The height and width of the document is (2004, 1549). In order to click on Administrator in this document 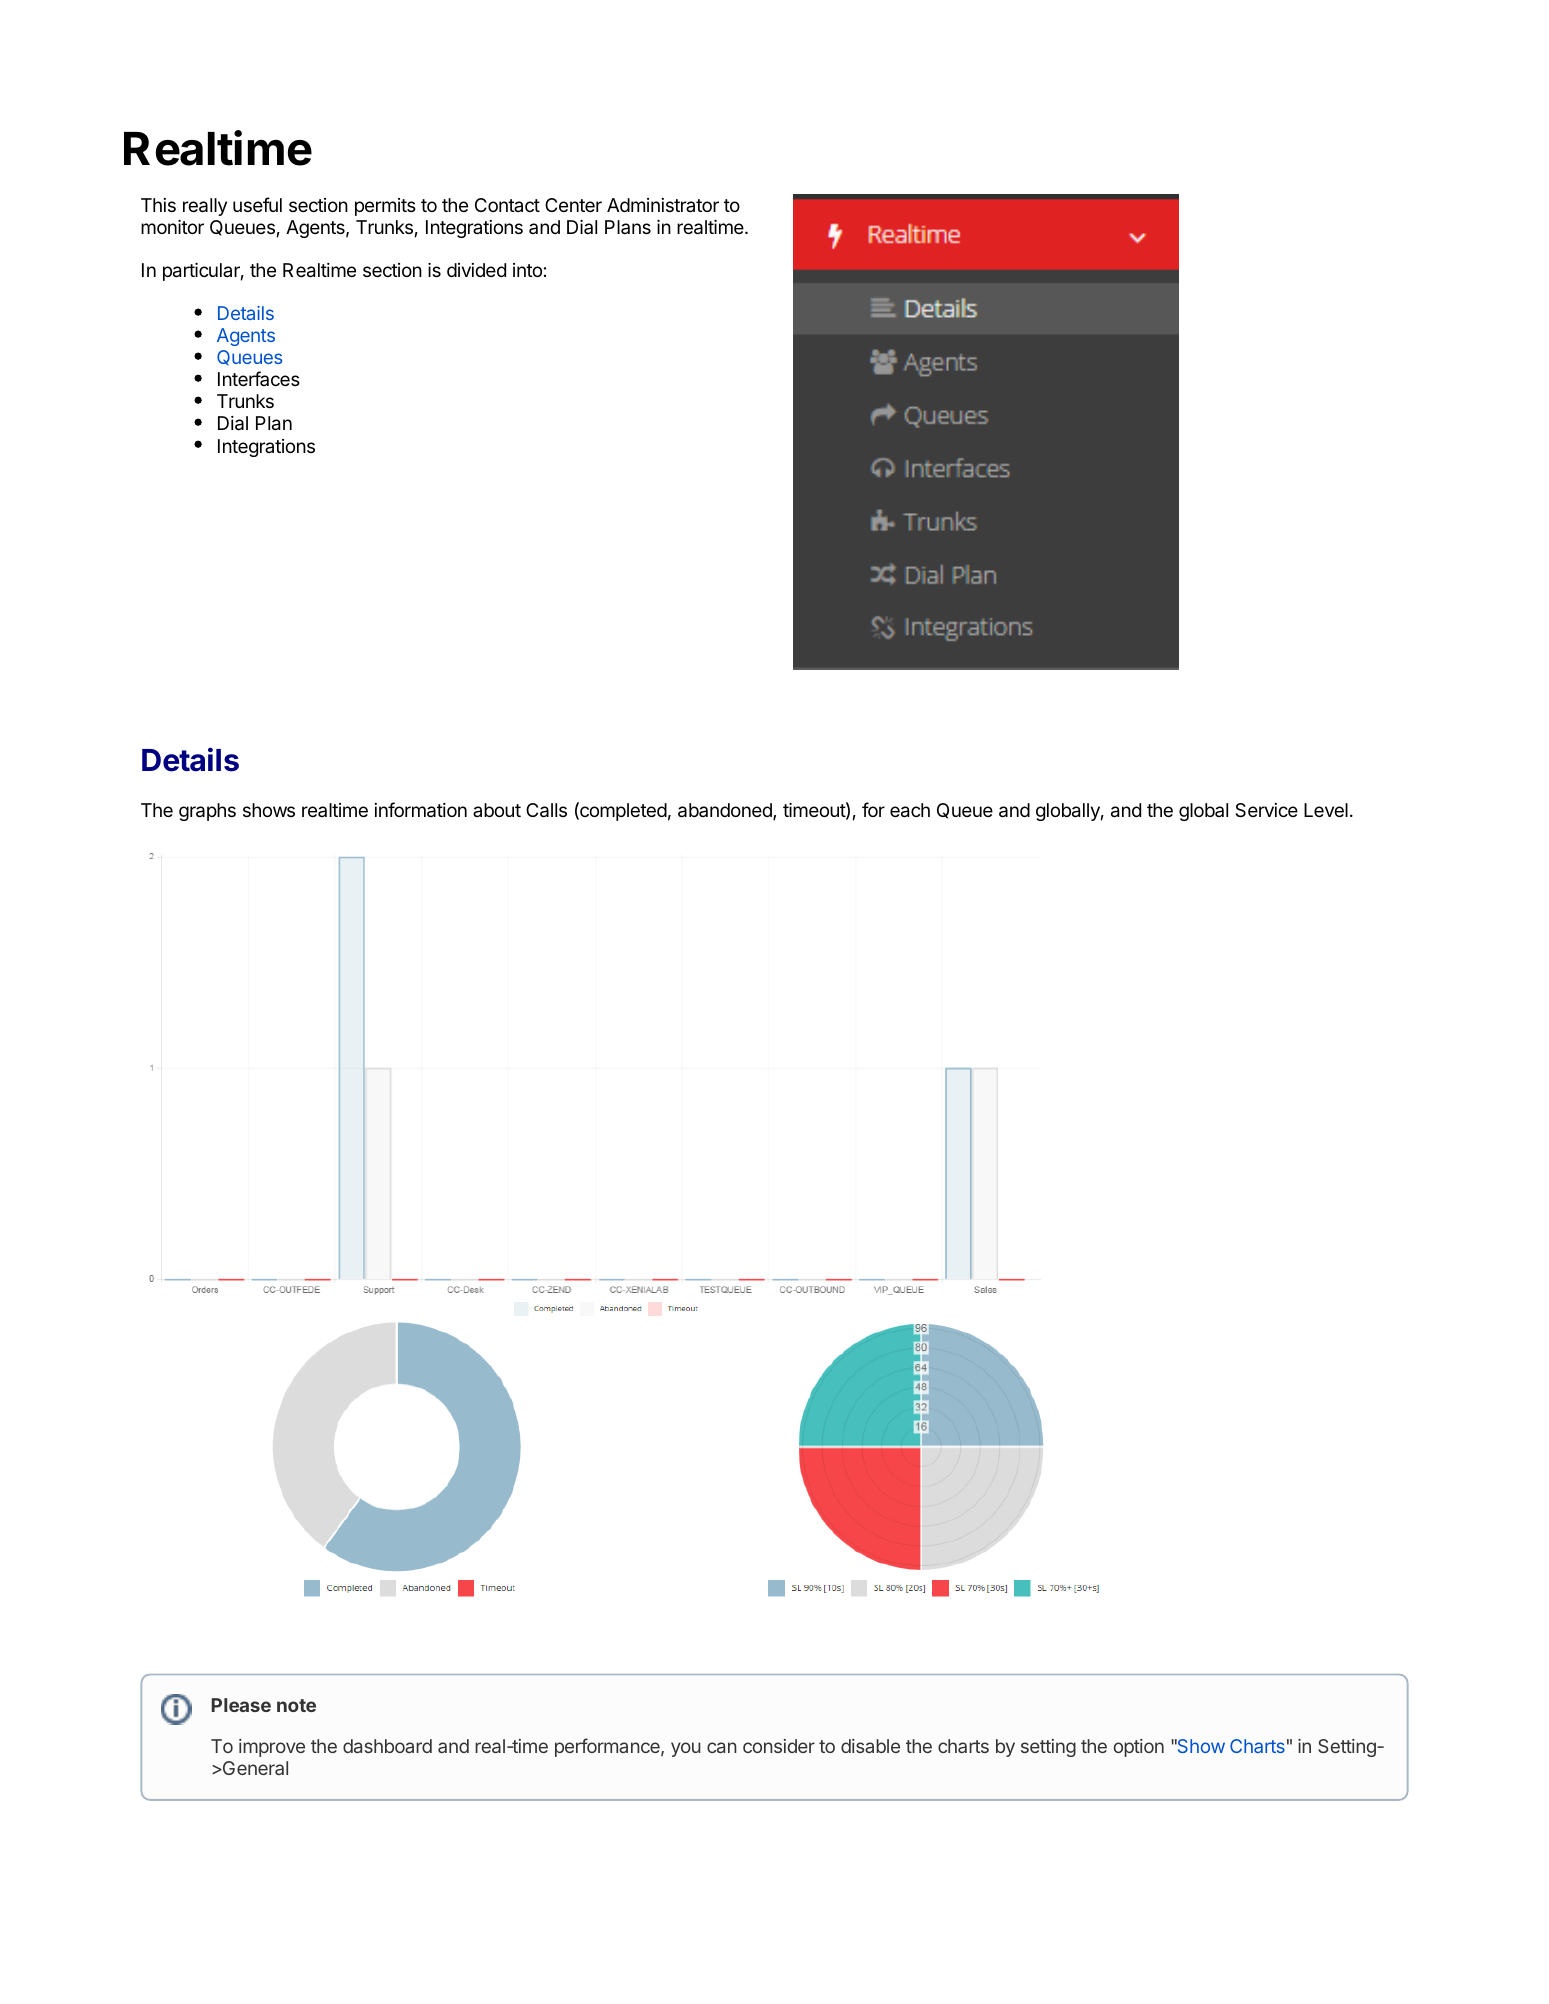, I will do `click(663, 205)`.
